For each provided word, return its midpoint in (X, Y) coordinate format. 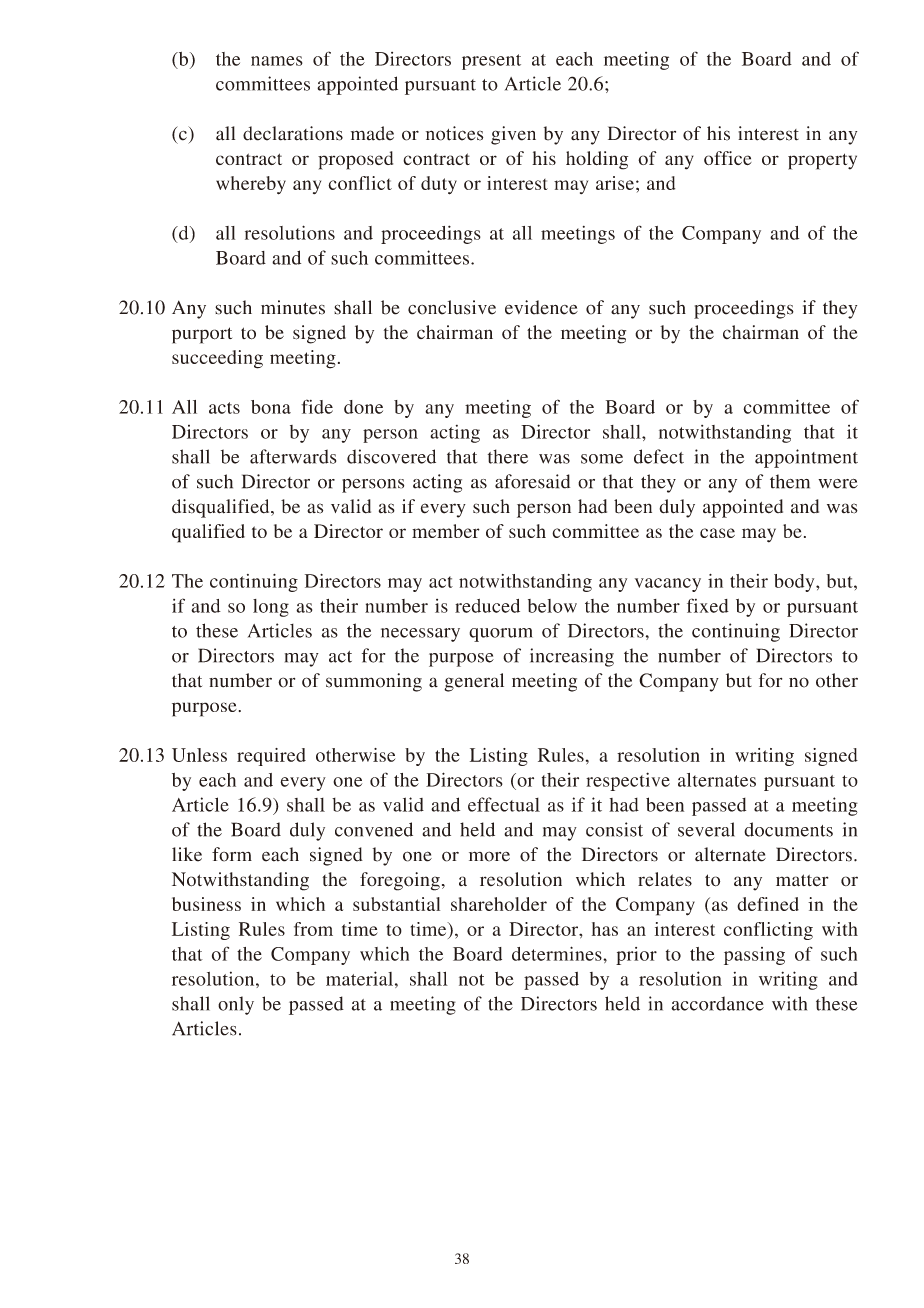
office (728, 158)
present (491, 62)
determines (558, 953)
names (277, 61)
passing (754, 956)
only (236, 1005)
